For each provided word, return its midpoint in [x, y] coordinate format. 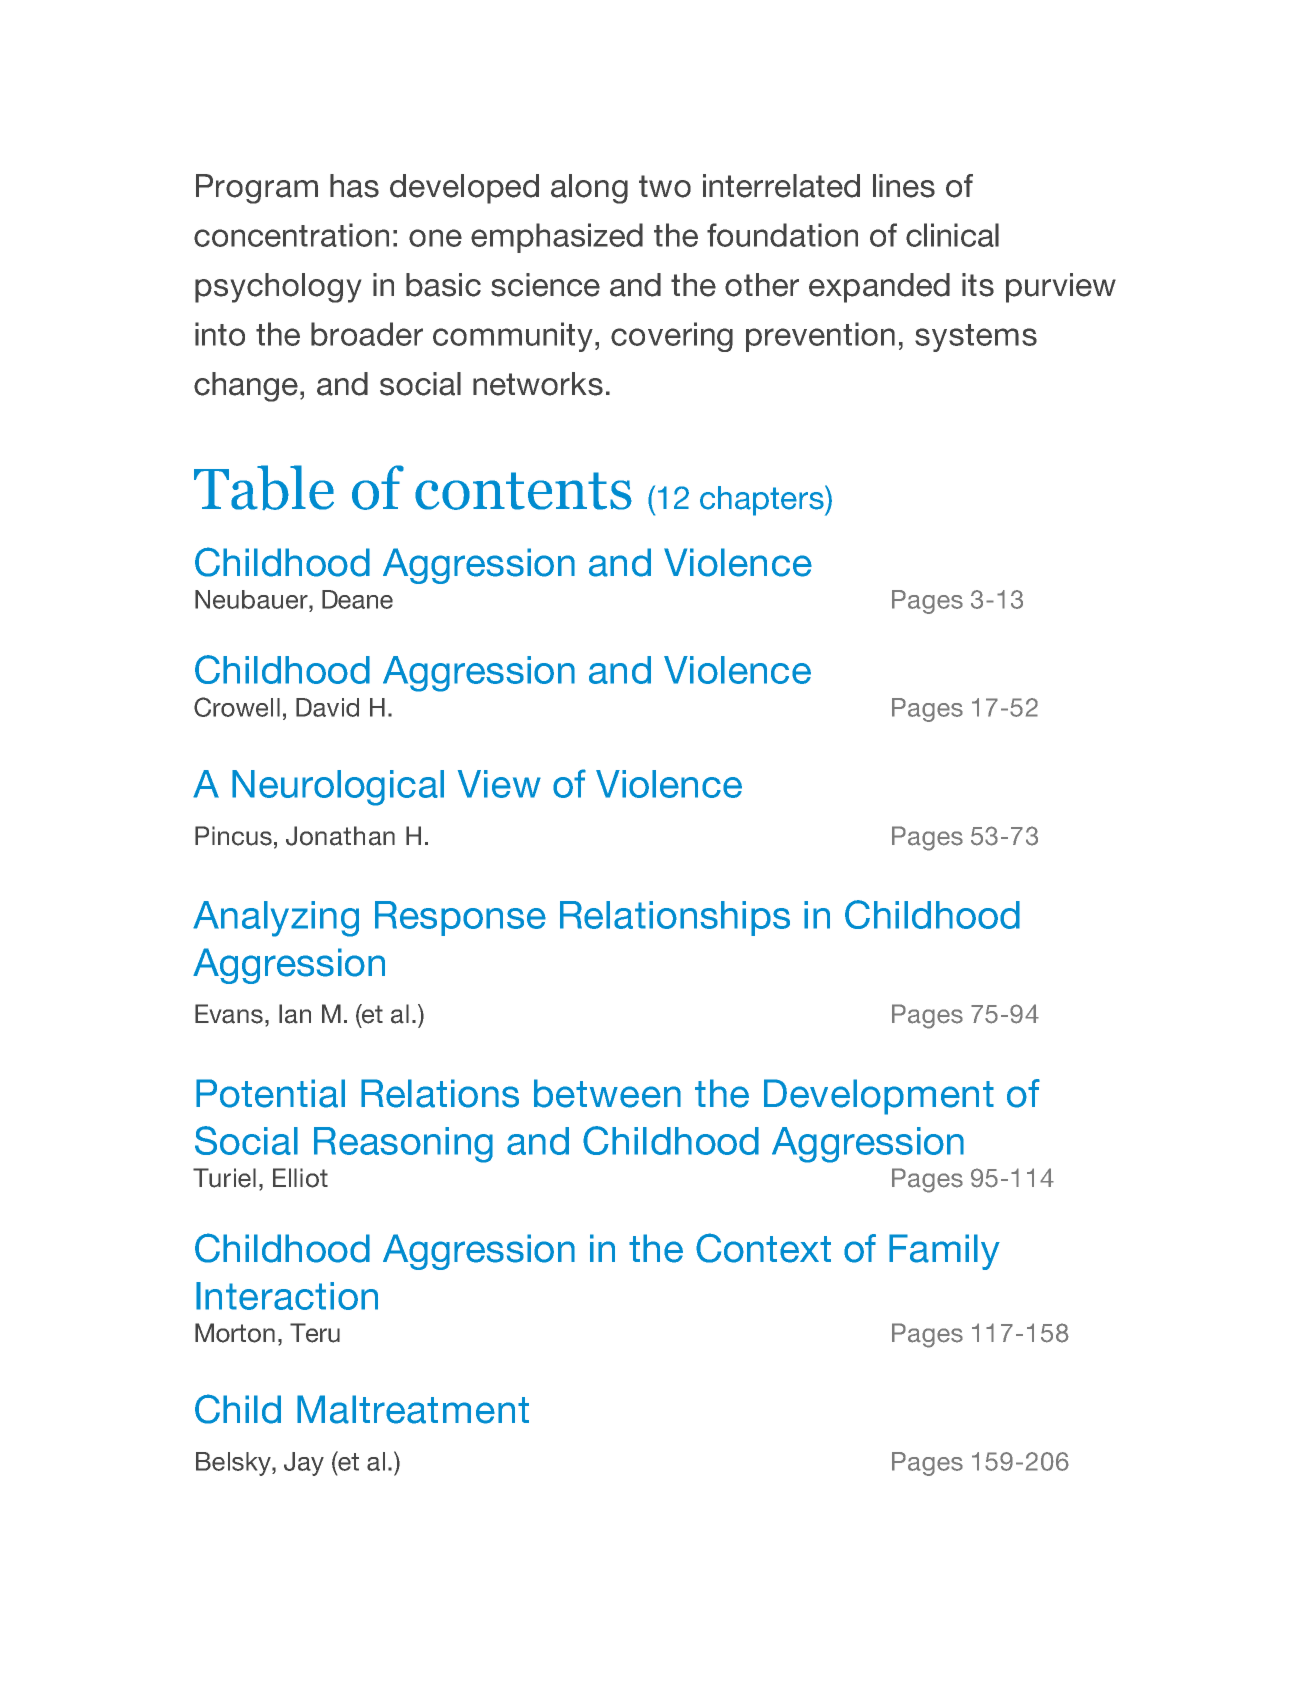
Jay [304, 1464]
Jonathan [340, 836]
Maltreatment [413, 1409]
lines [904, 186]
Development [879, 1097]
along [589, 189]
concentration [291, 235]
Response [460, 918]
